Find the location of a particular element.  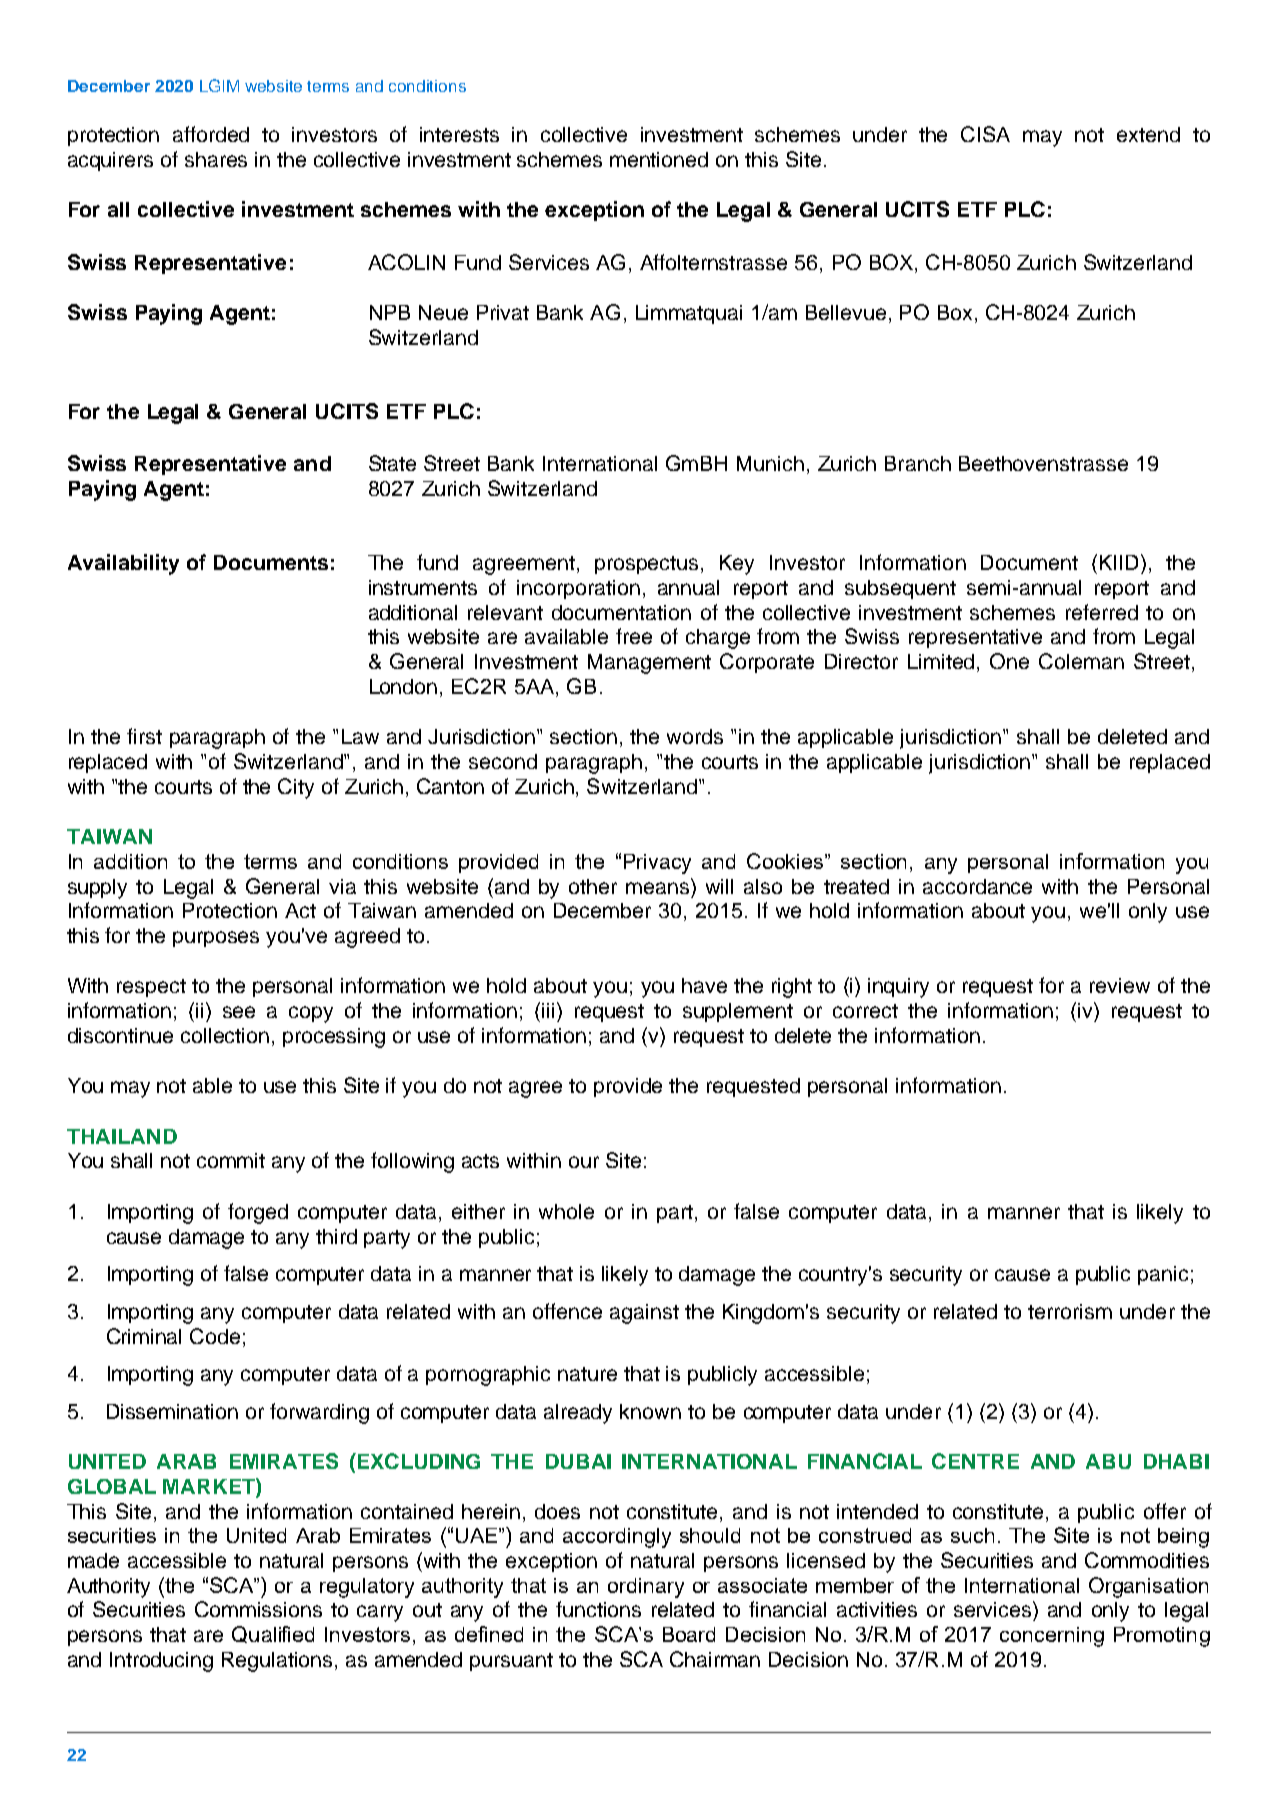

shares is located at coordinates (216, 159).
